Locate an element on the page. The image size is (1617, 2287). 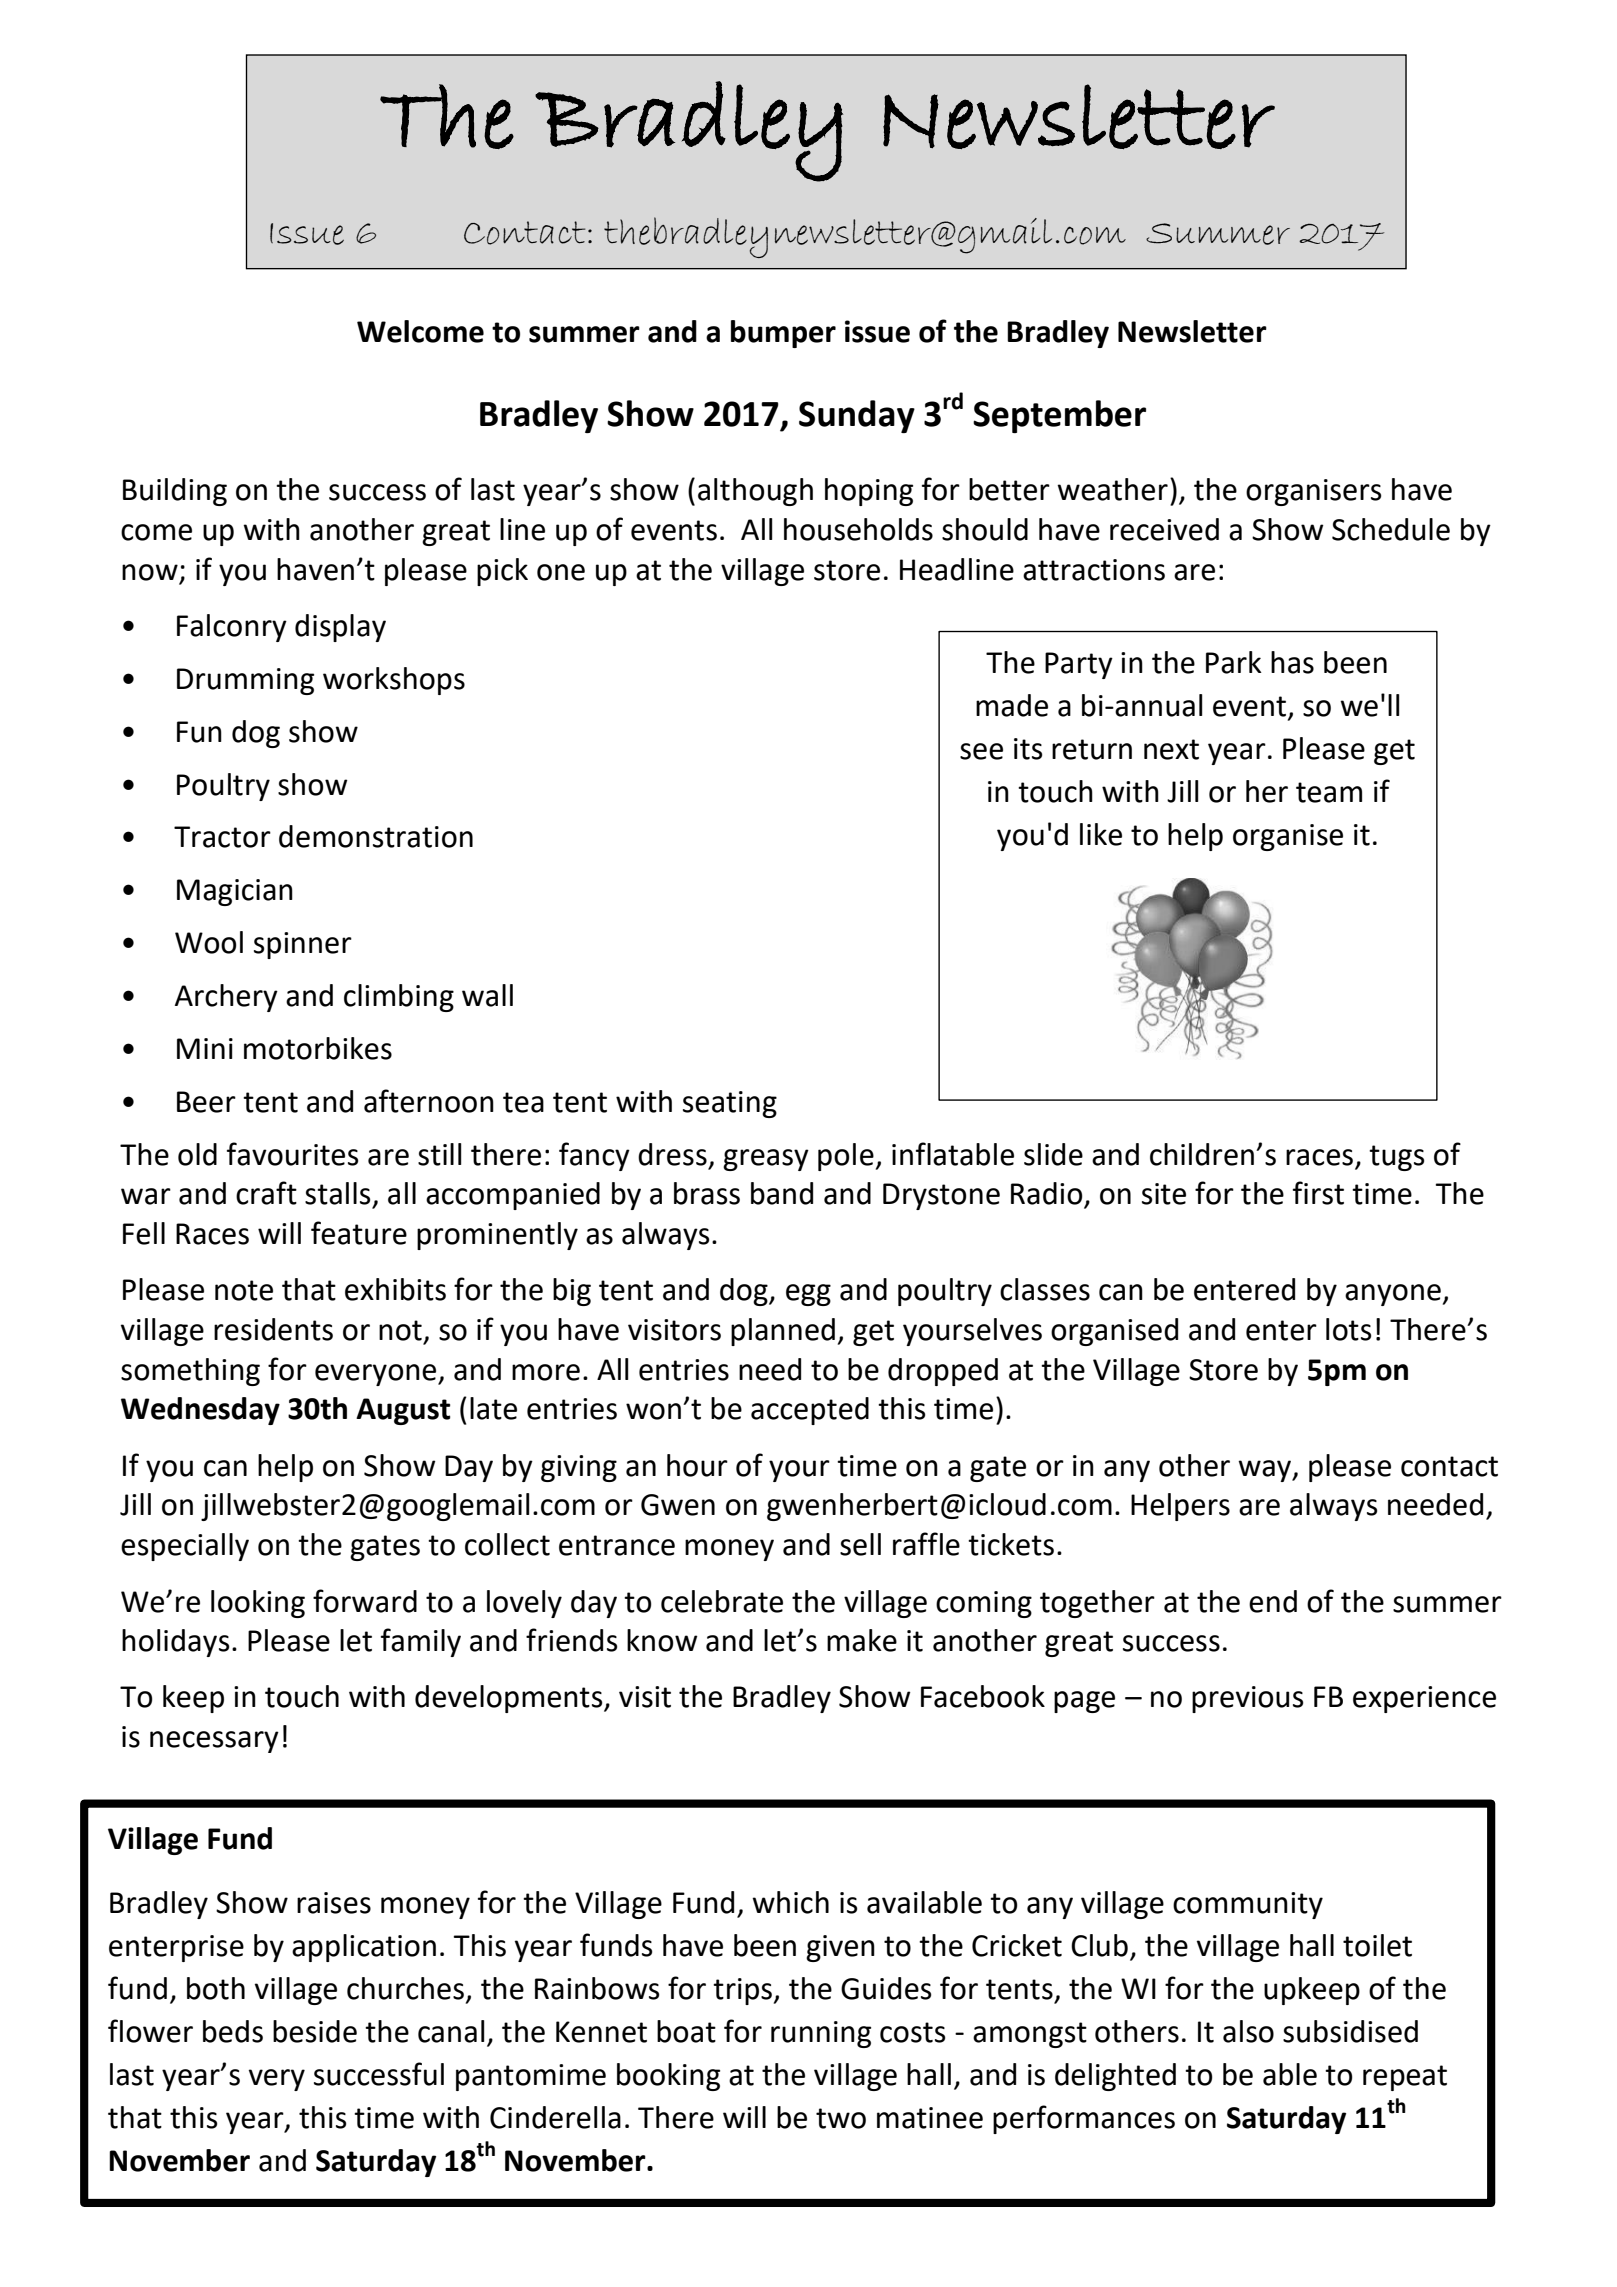
previous is located at coordinates (1247, 1699).
